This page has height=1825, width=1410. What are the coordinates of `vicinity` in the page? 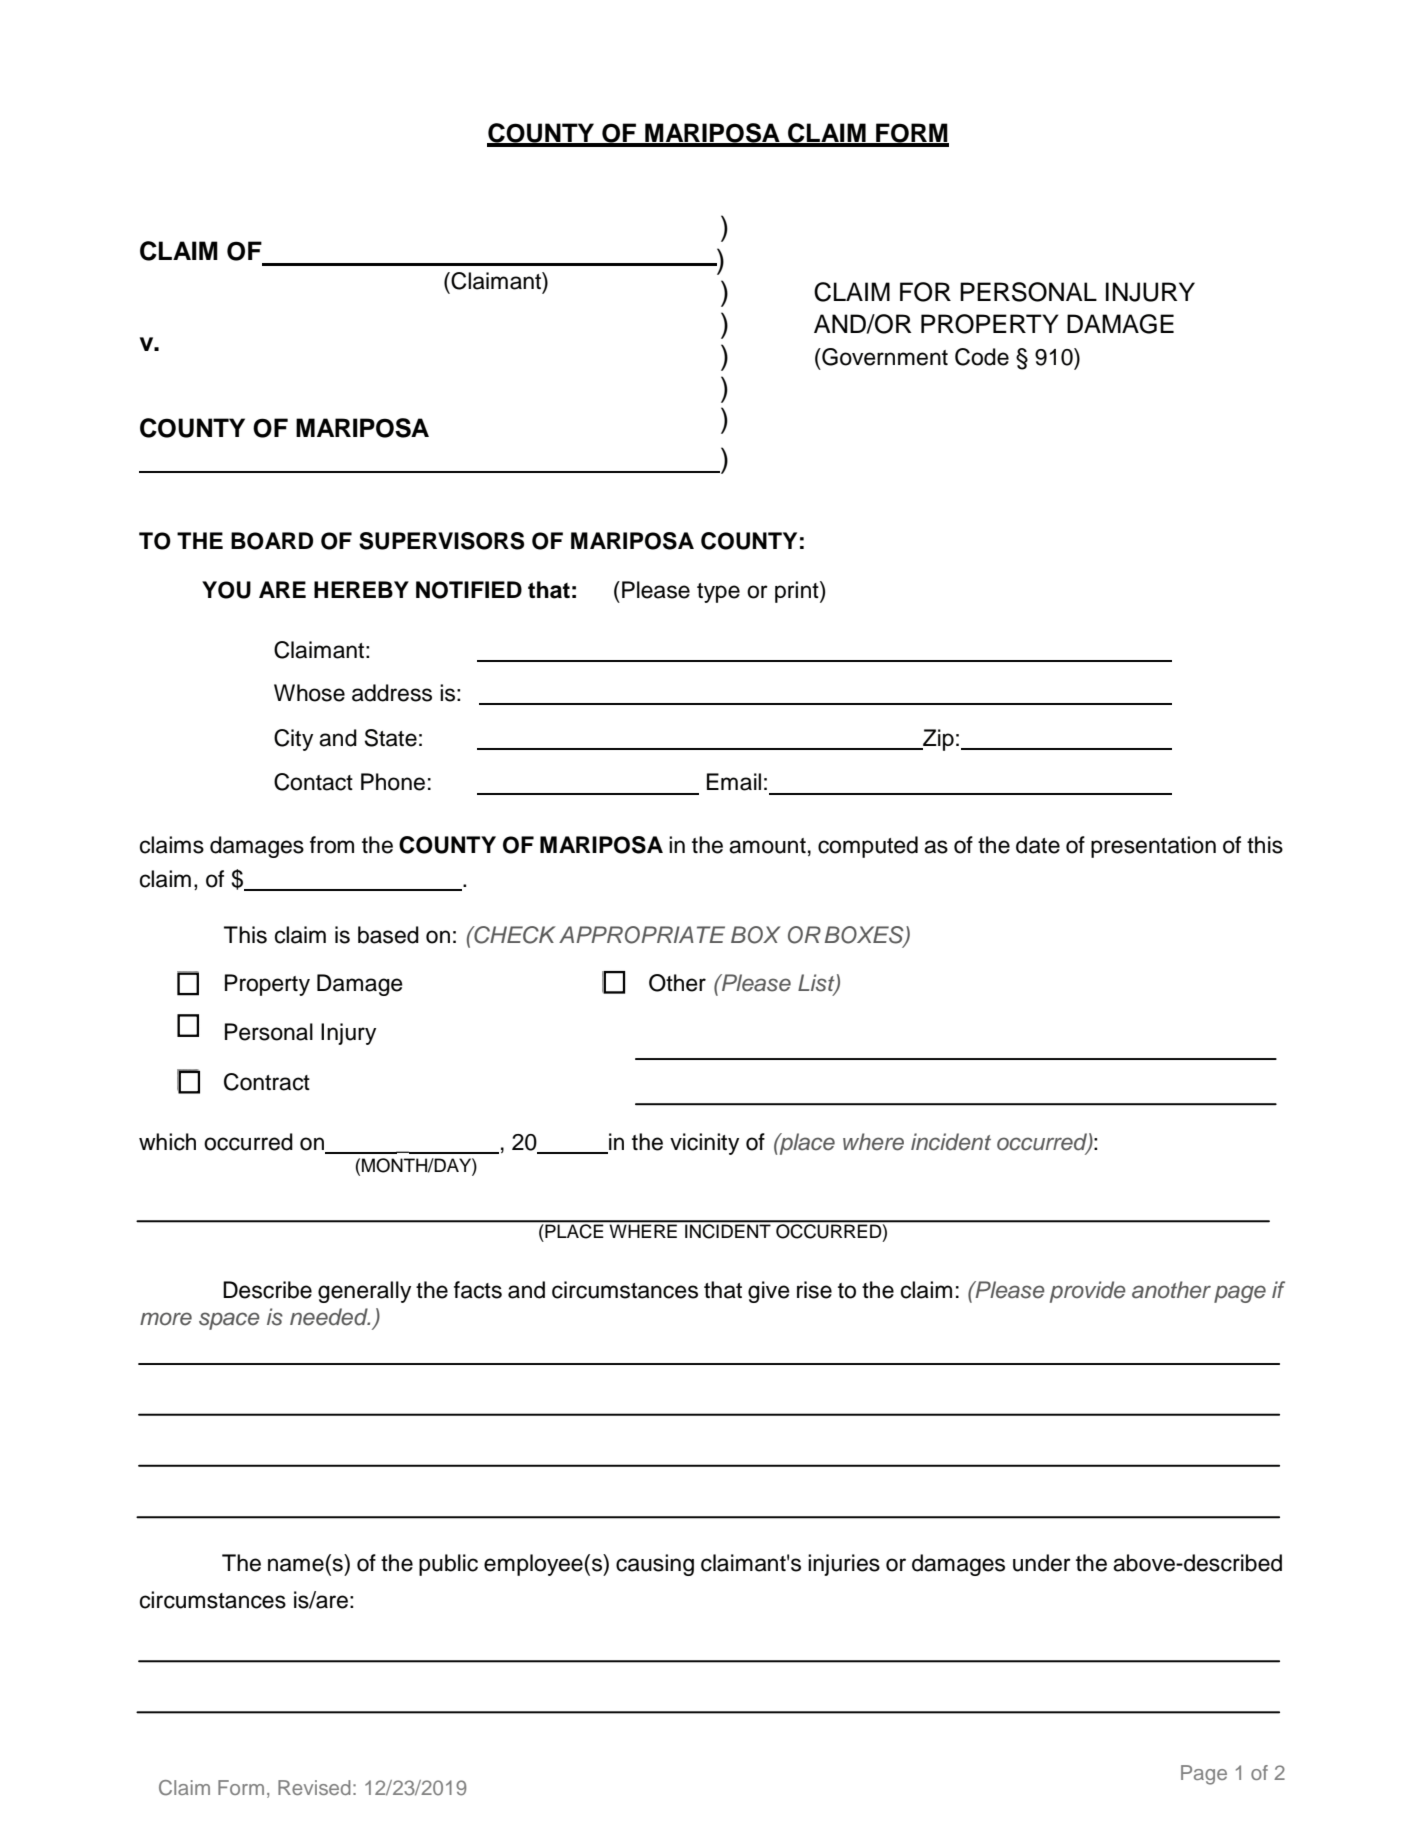 It's located at (704, 1144).
